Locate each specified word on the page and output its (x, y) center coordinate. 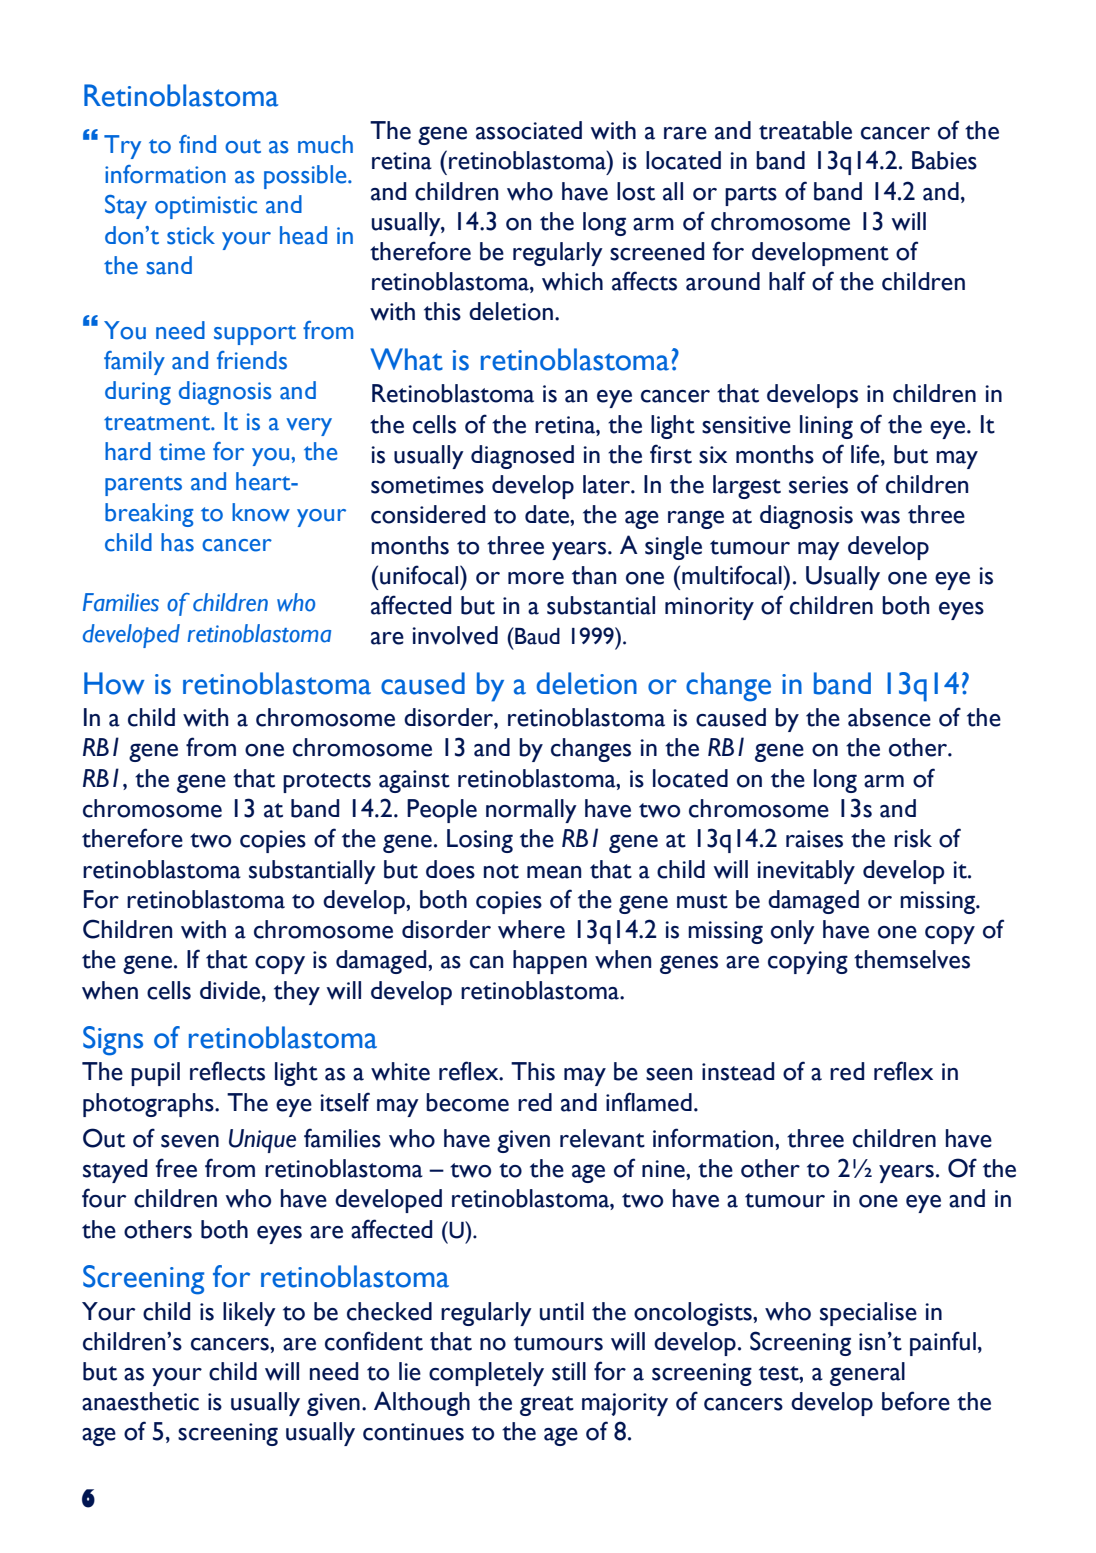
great (547, 1406)
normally (531, 811)
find (197, 144)
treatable (805, 130)
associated (529, 130)
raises (814, 839)
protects (327, 783)
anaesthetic (140, 1401)
